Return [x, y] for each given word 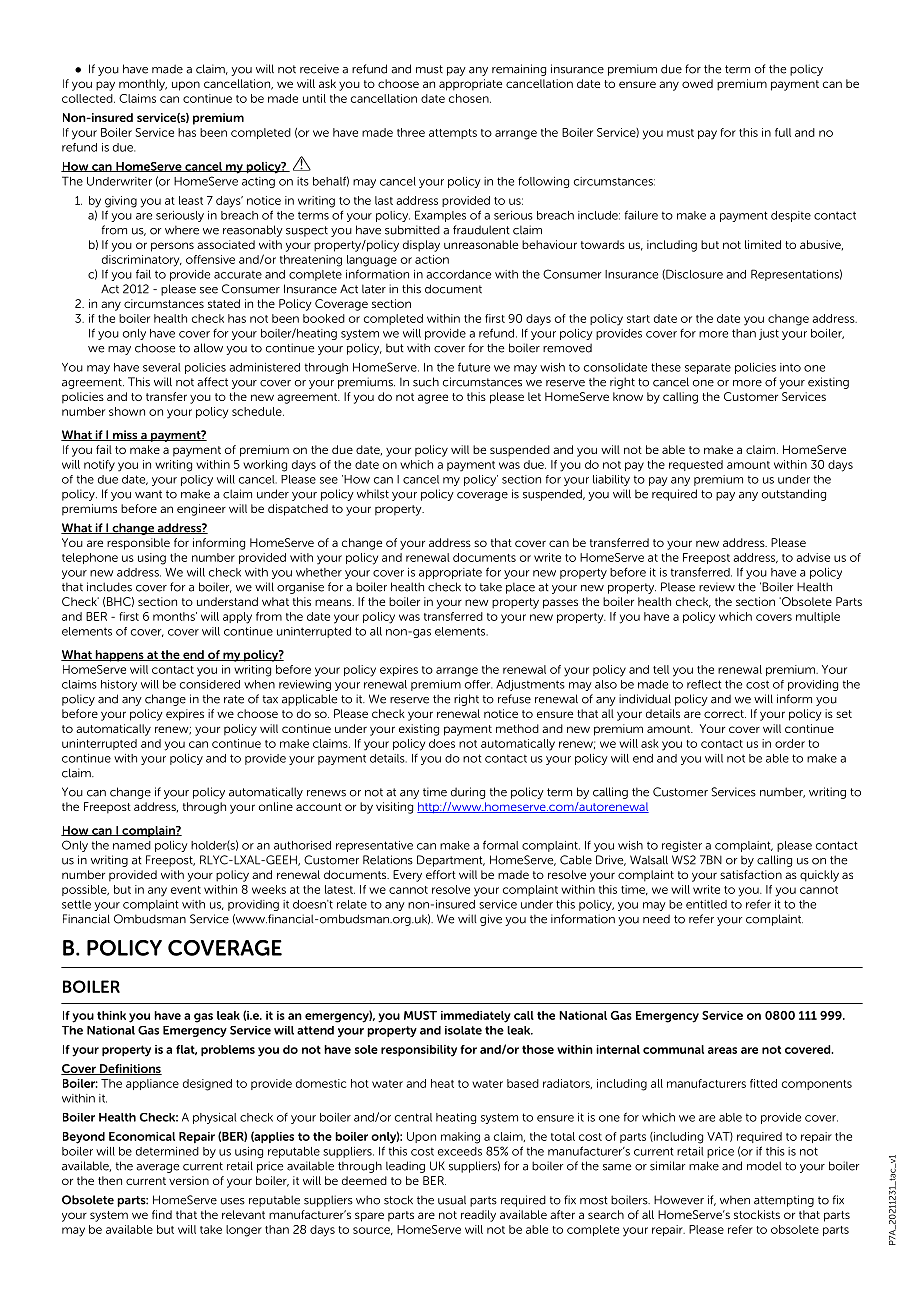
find [162, 1214]
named [132, 845]
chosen [470, 98]
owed [697, 83]
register [682, 846]
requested [696, 465]
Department [451, 861]
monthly [143, 85]
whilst [373, 494]
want [148, 494]
